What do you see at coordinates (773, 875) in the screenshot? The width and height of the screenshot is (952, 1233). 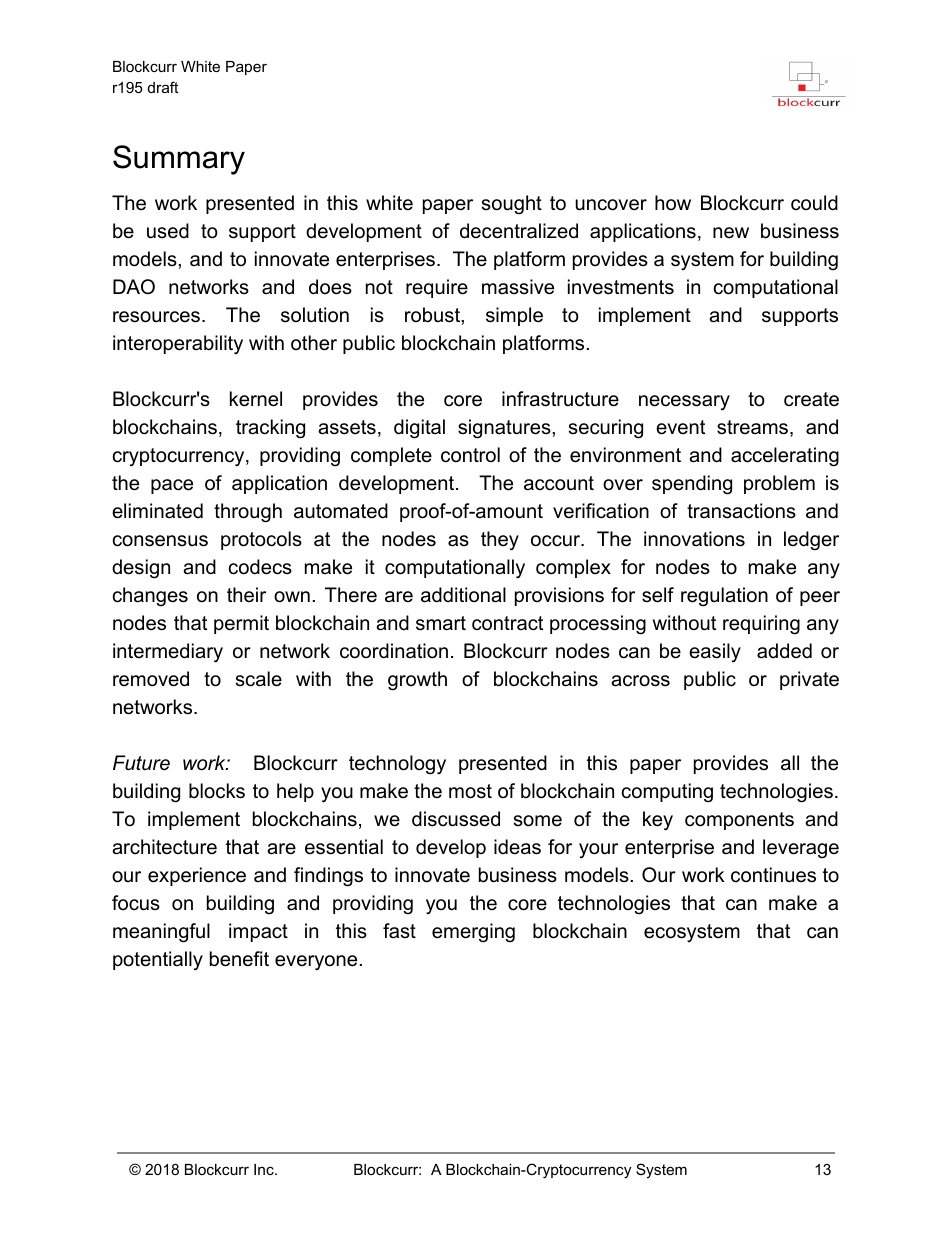 I see `continues` at bounding box center [773, 875].
